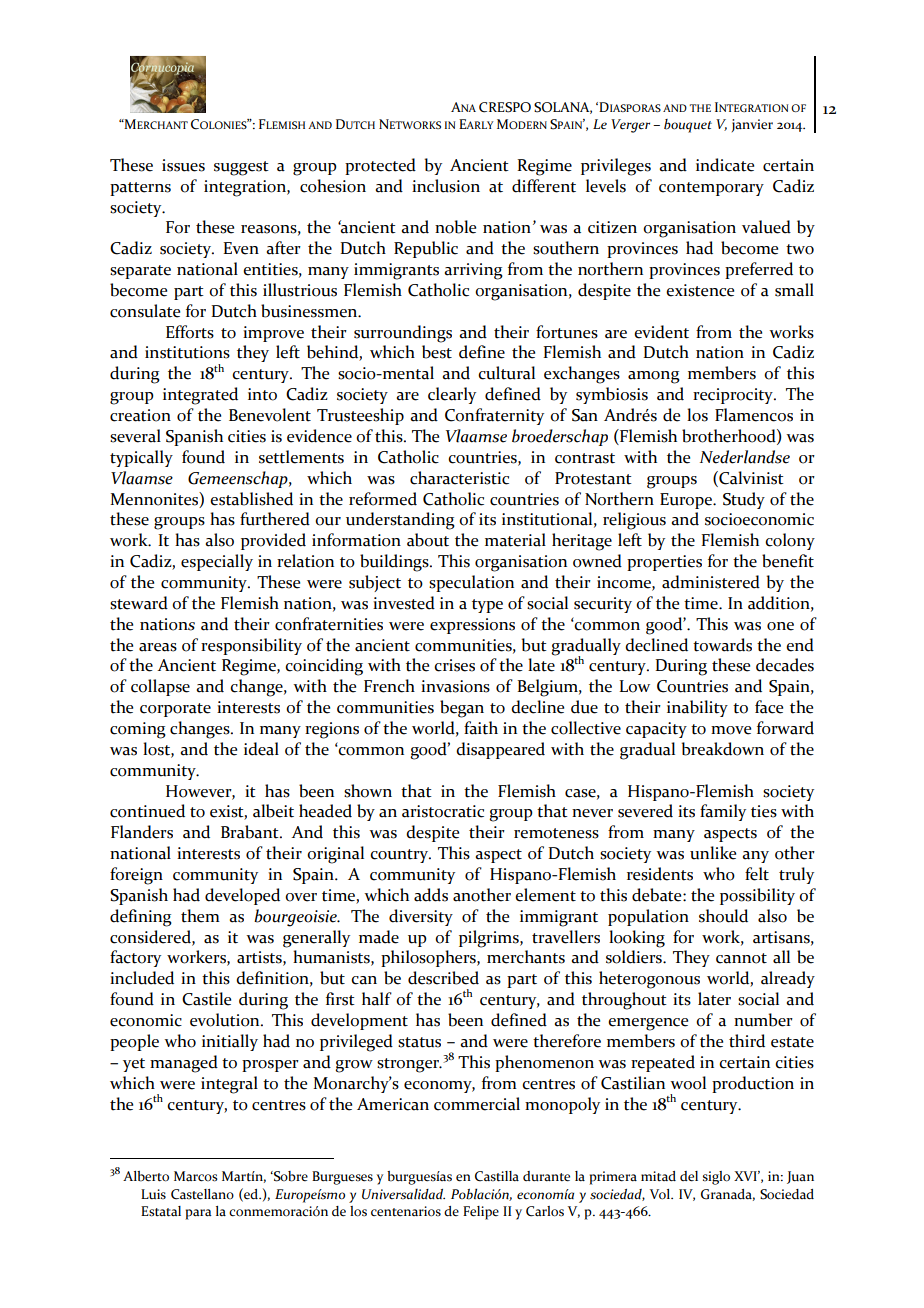 The width and height of the screenshot is (924, 1308). Describe the element at coordinates (446, 186) in the screenshot. I see `inclusion` at that location.
